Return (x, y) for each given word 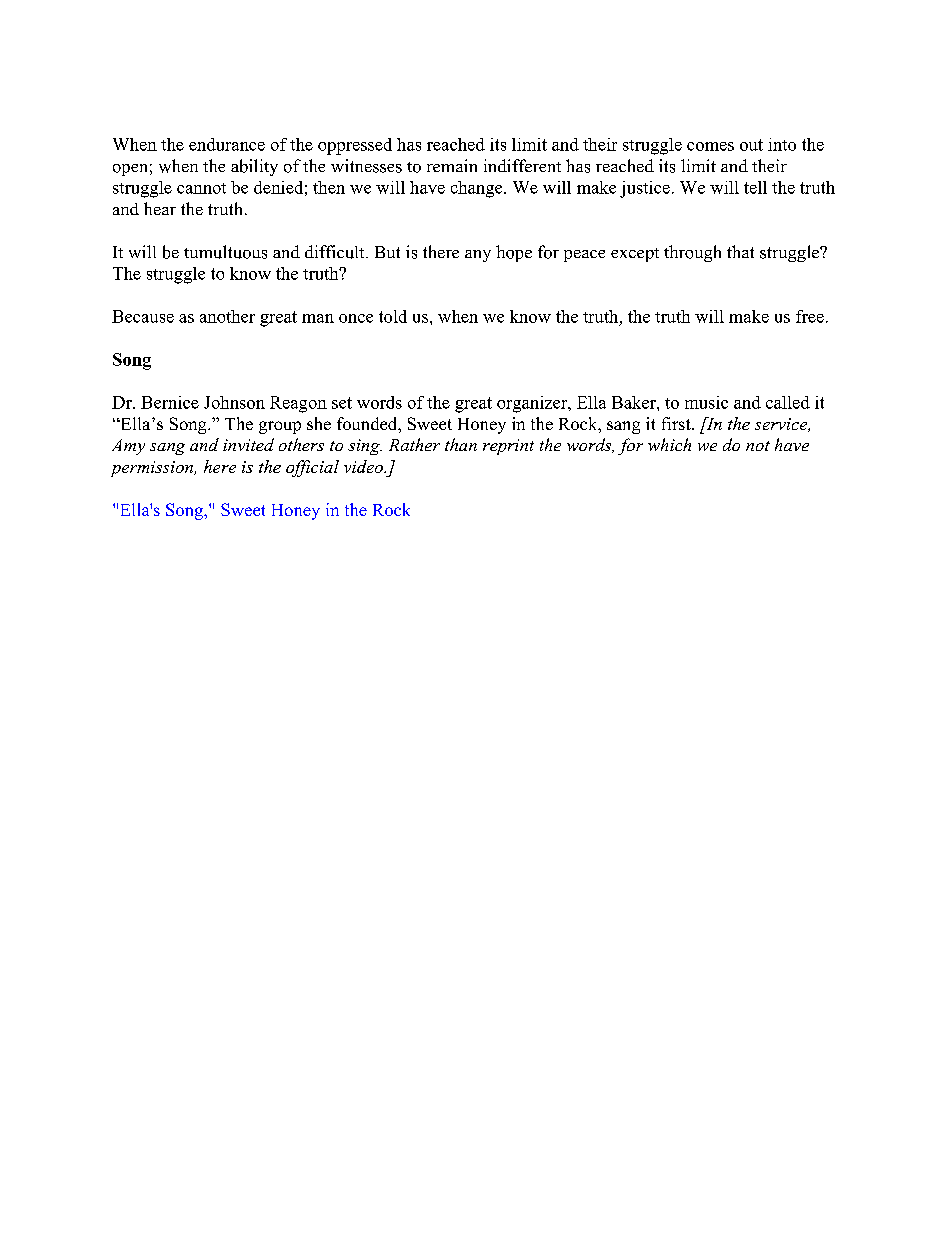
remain (452, 165)
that (740, 251)
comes (710, 146)
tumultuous (225, 252)
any (478, 256)
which (669, 444)
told (393, 316)
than (461, 444)
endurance (227, 144)
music (706, 402)
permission (153, 469)
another (227, 316)
